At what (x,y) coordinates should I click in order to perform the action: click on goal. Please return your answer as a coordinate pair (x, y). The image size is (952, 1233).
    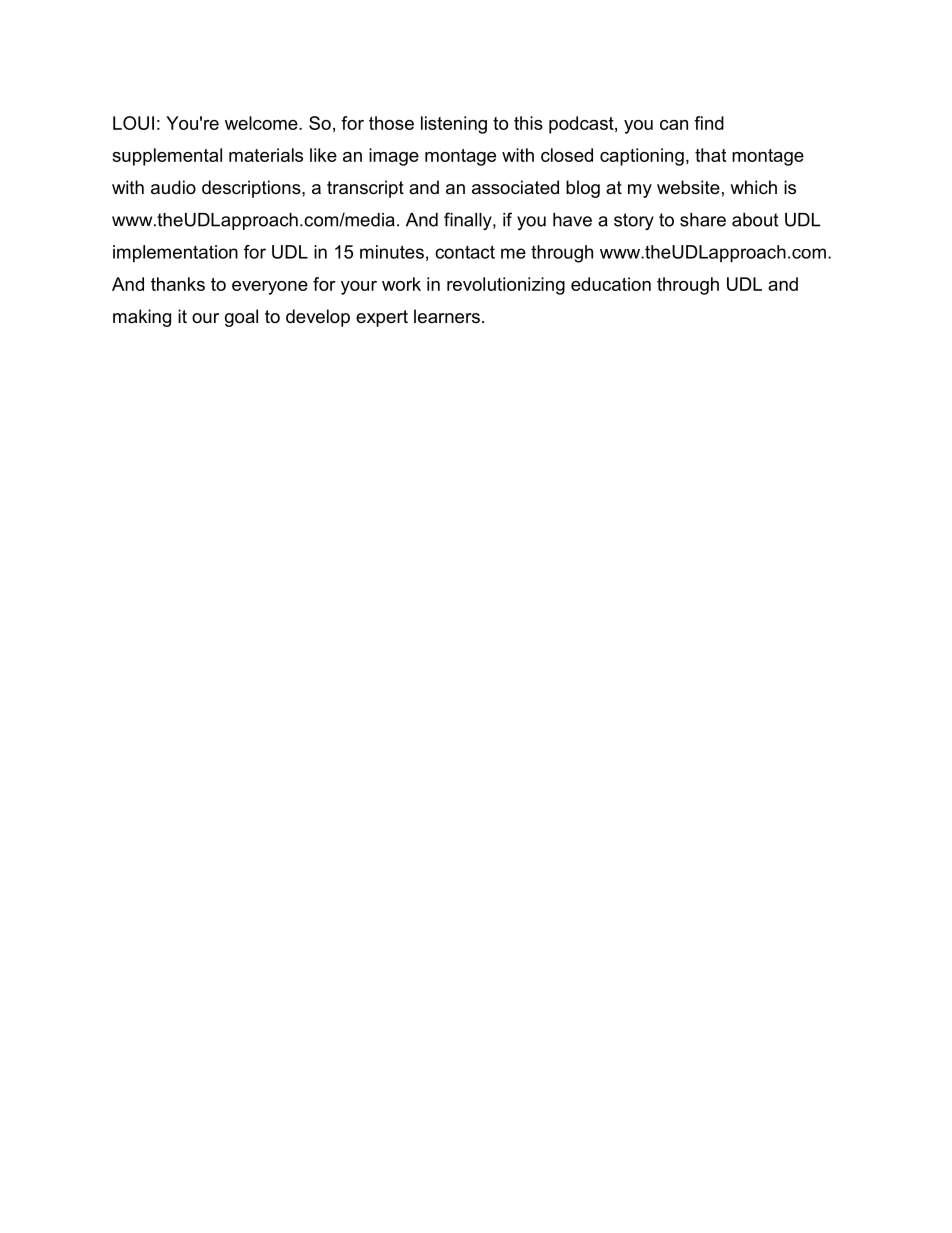
    Looking at the image, I should click on (241, 318).
